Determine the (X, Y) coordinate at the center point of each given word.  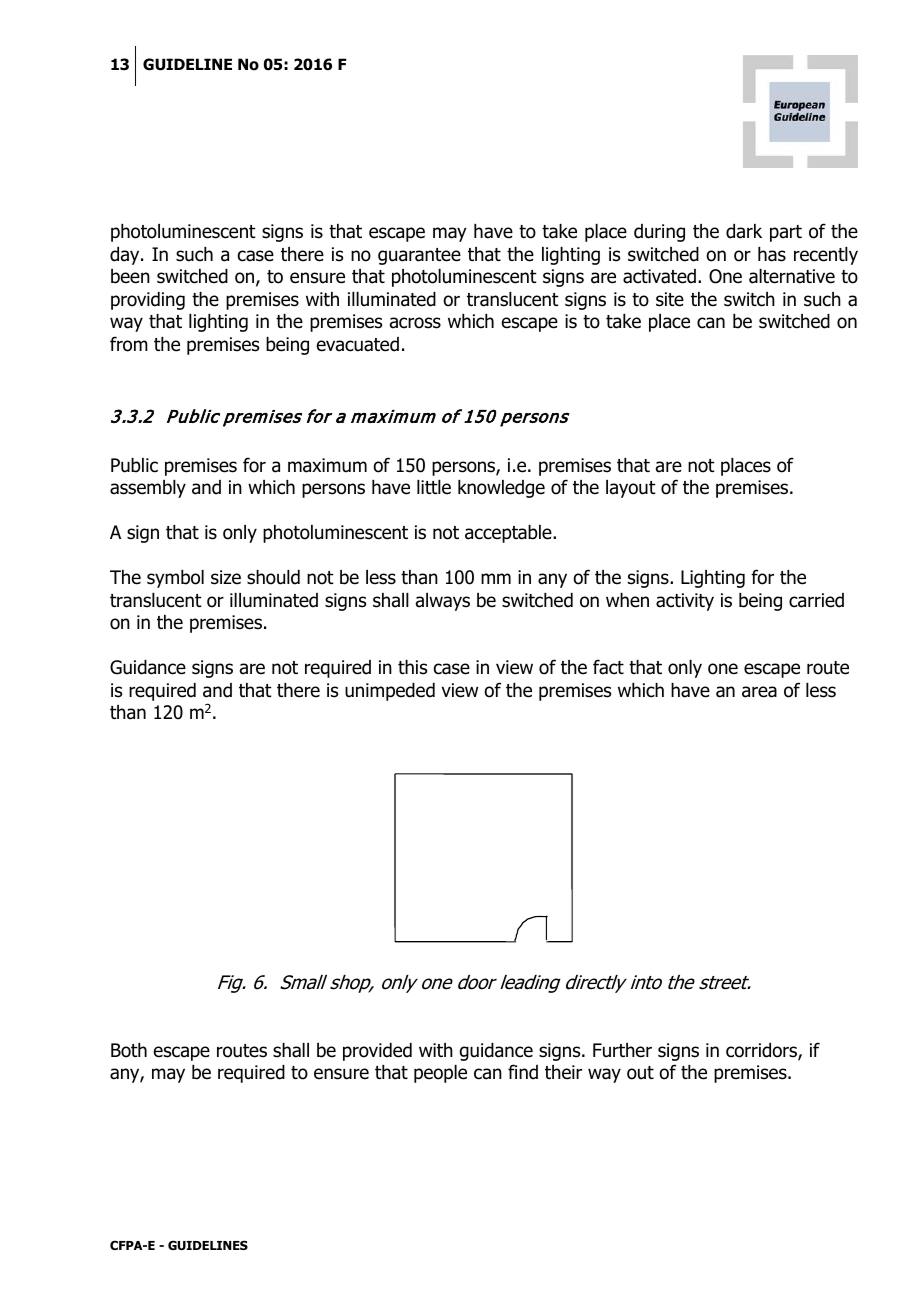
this (412, 667)
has (772, 254)
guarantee (419, 256)
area (759, 692)
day (126, 256)
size (226, 577)
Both (129, 1050)
